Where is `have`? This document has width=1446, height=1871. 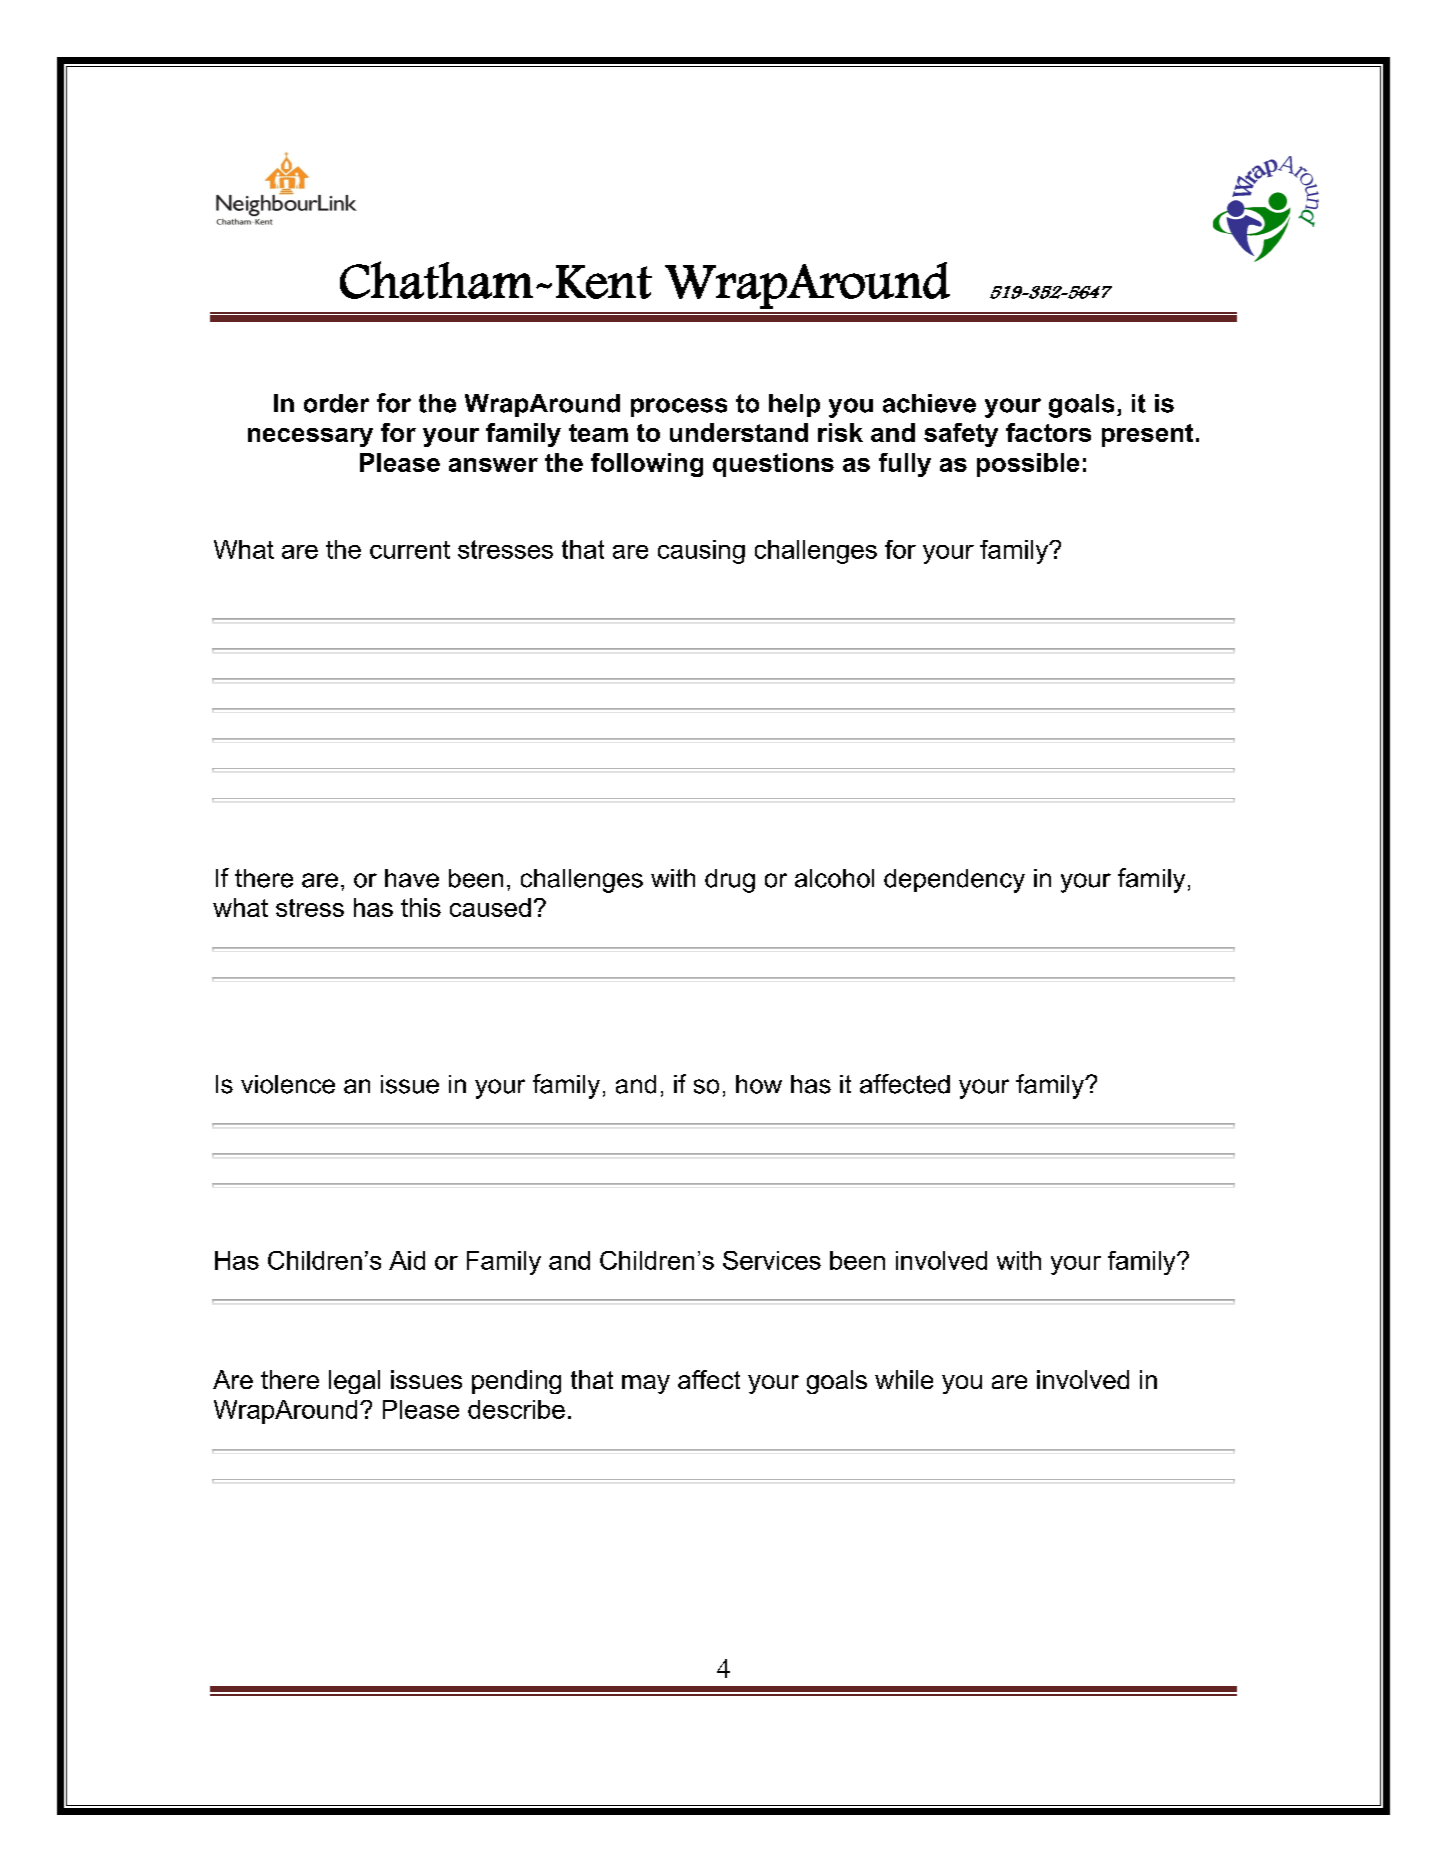
have is located at coordinates (412, 878).
